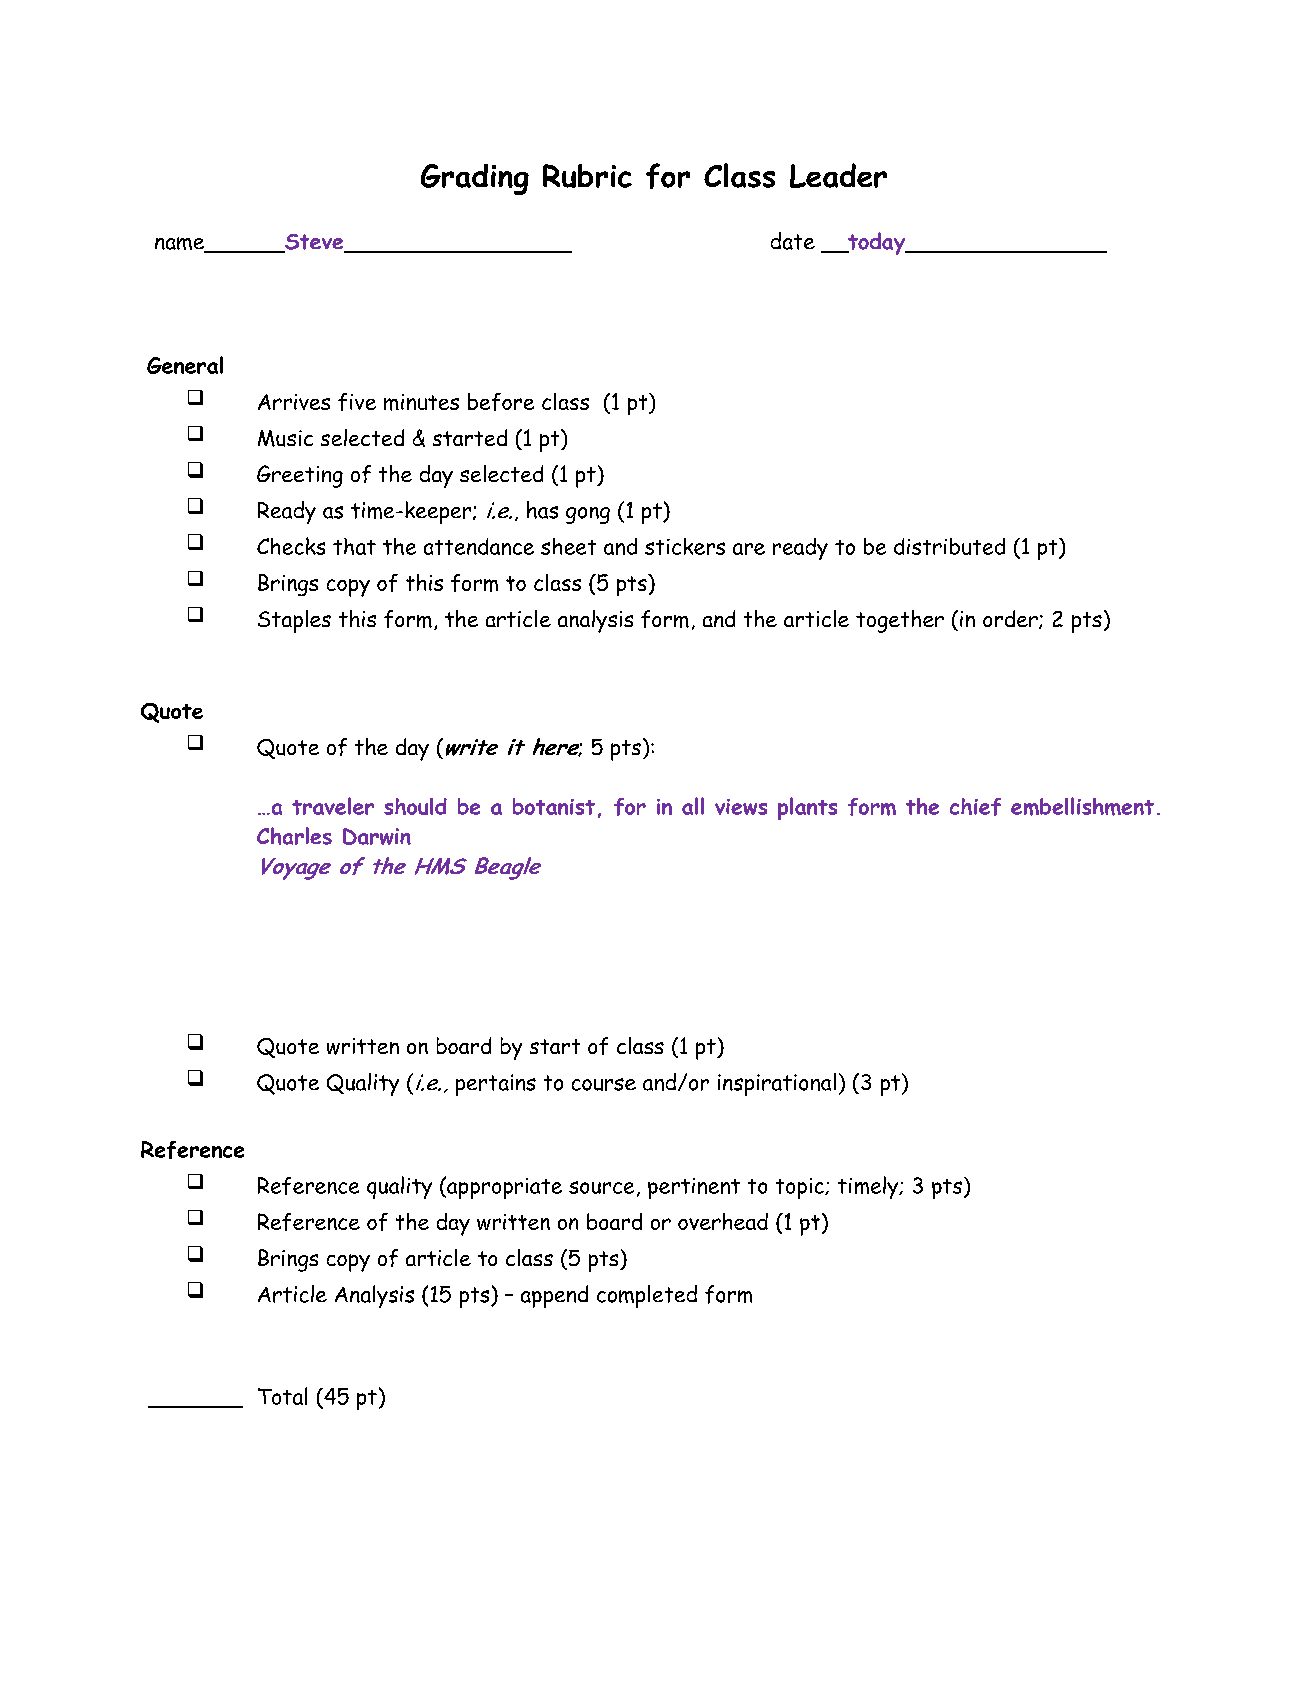  What do you see at coordinates (475, 179) in the screenshot?
I see `Grading` at bounding box center [475, 179].
